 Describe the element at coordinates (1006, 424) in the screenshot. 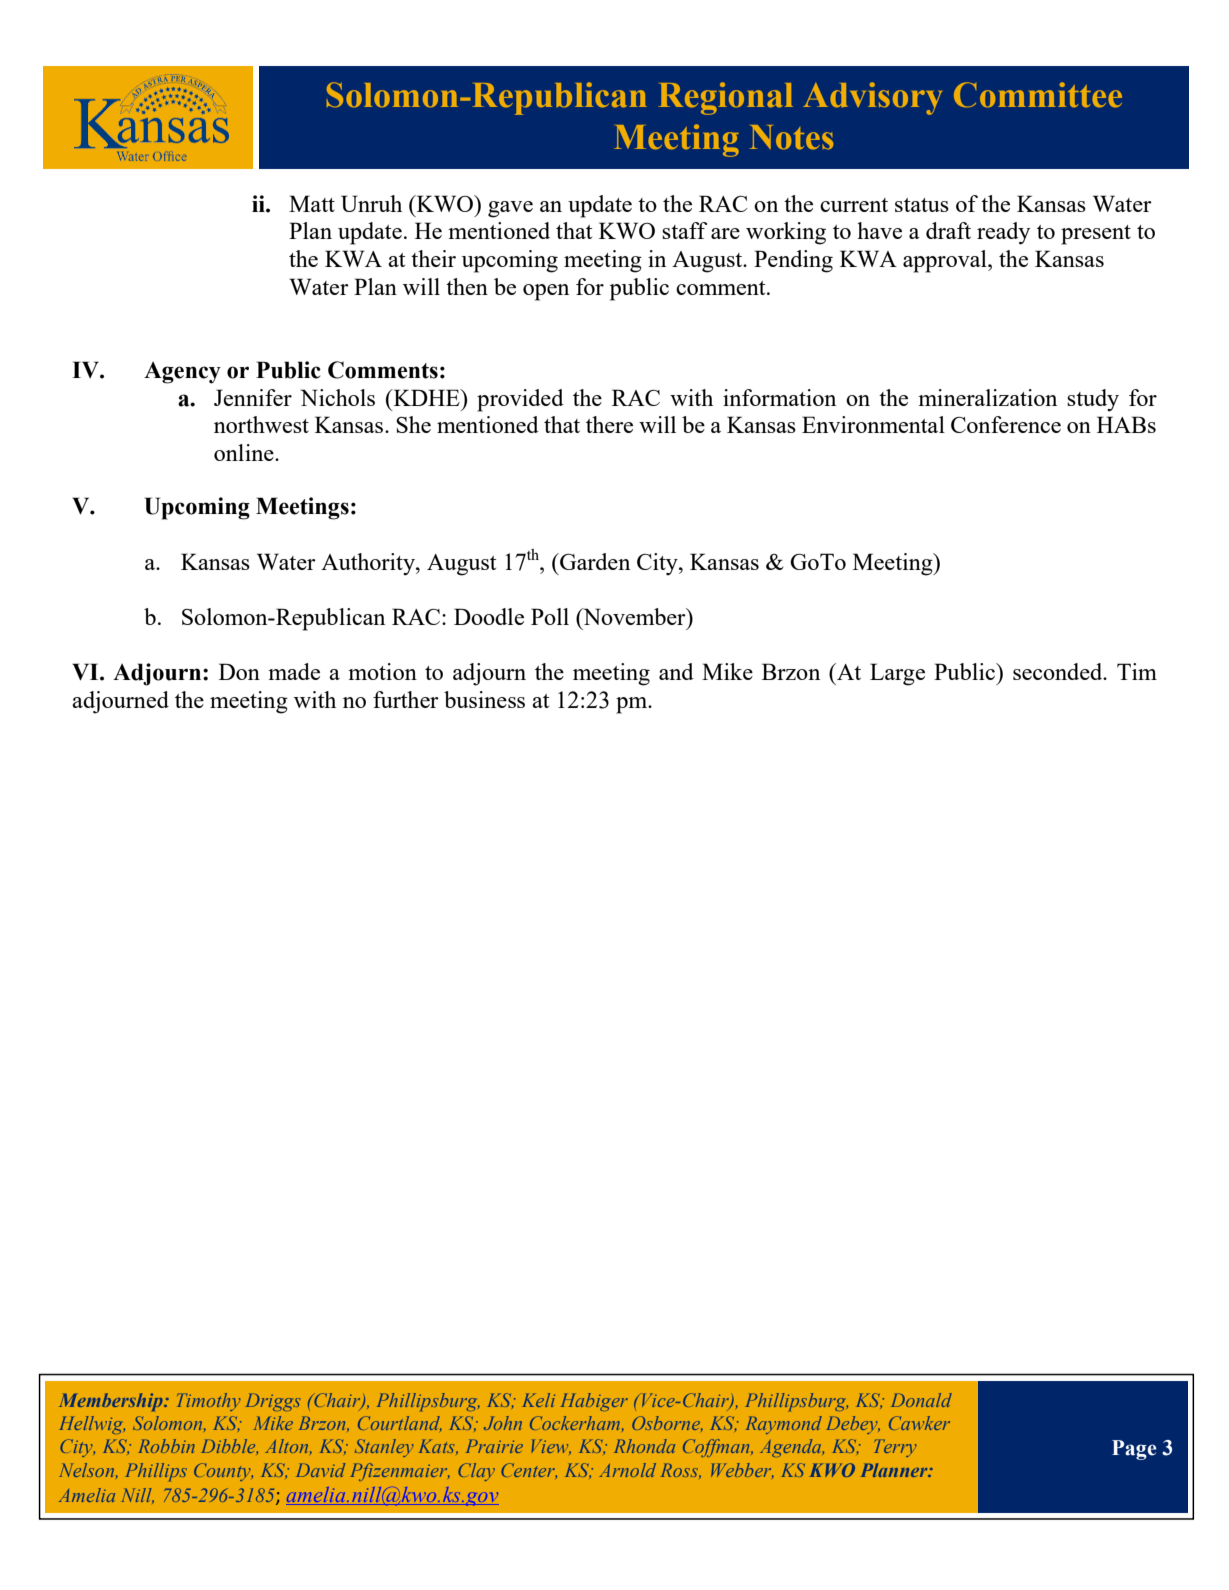

I see `Conference` at that location.
